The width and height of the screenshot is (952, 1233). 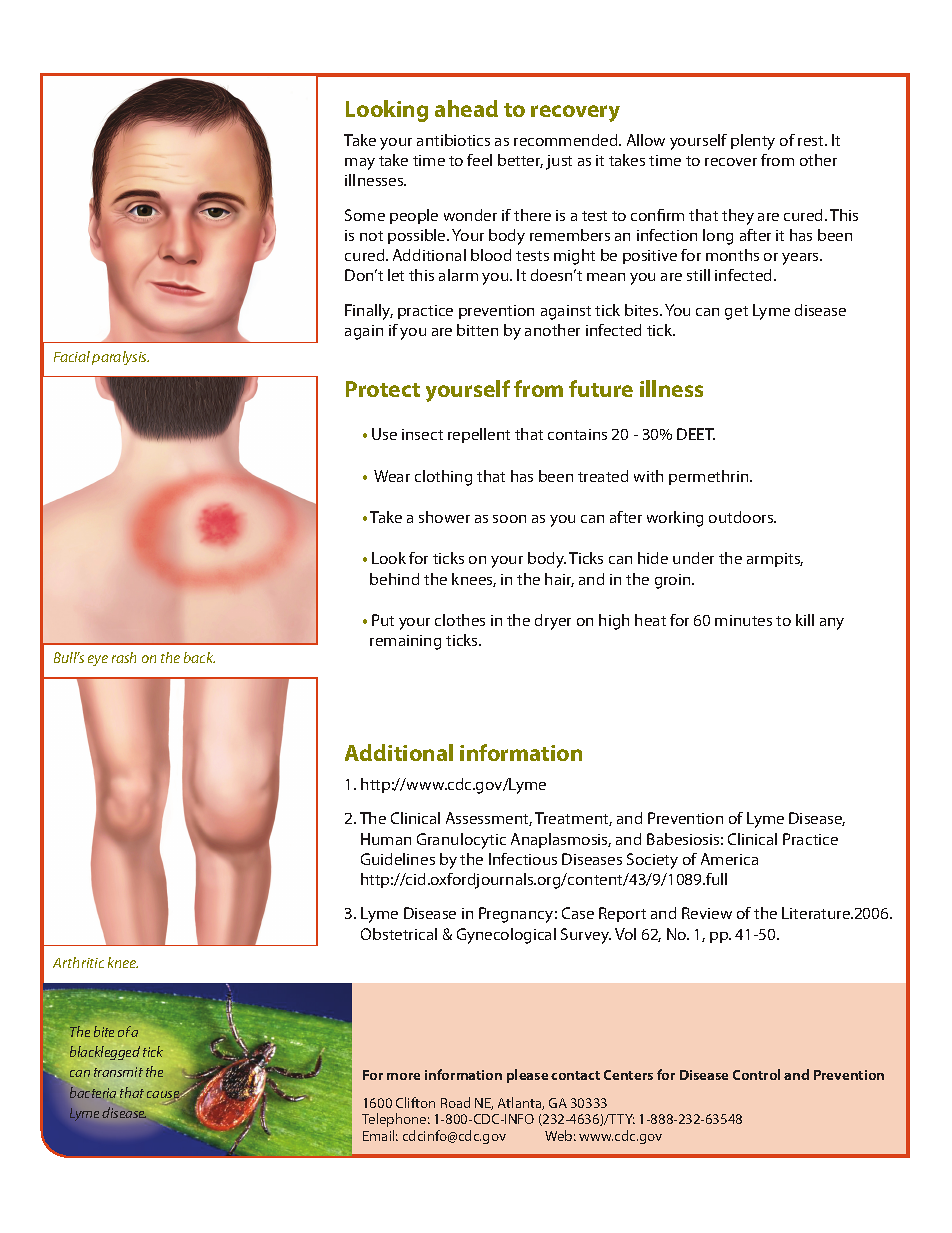 What do you see at coordinates (477, 330) in the screenshot?
I see `bitten` at bounding box center [477, 330].
